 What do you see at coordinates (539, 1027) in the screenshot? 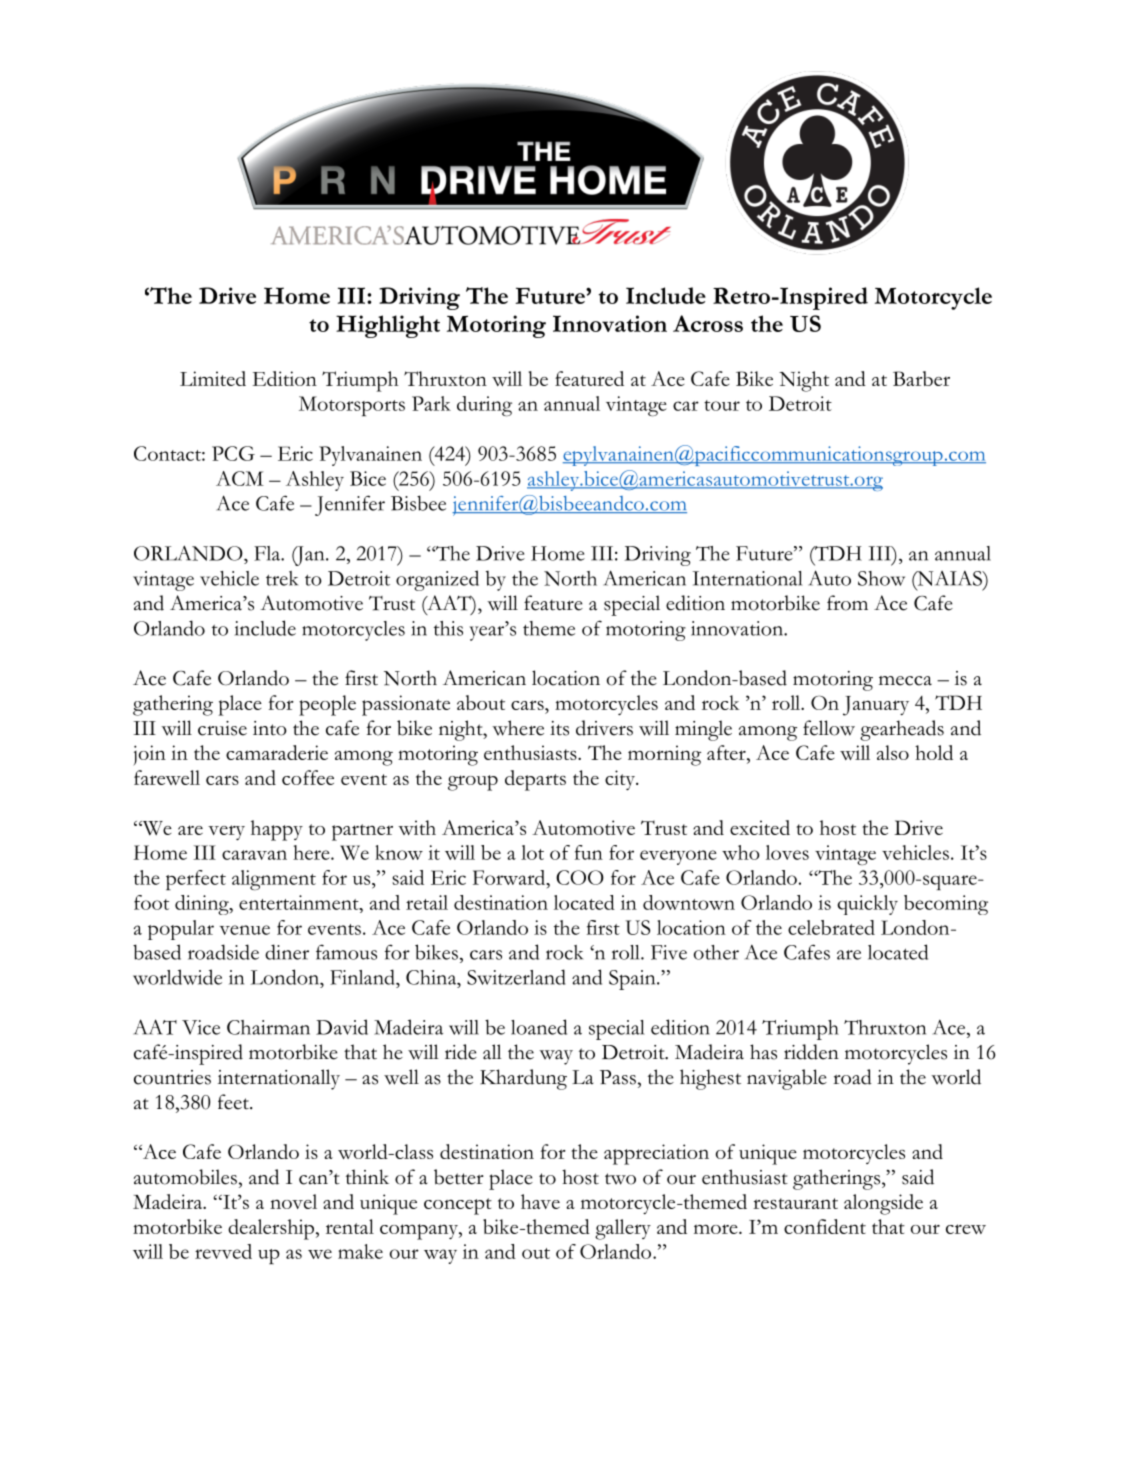
I see `loaned` at bounding box center [539, 1027].
